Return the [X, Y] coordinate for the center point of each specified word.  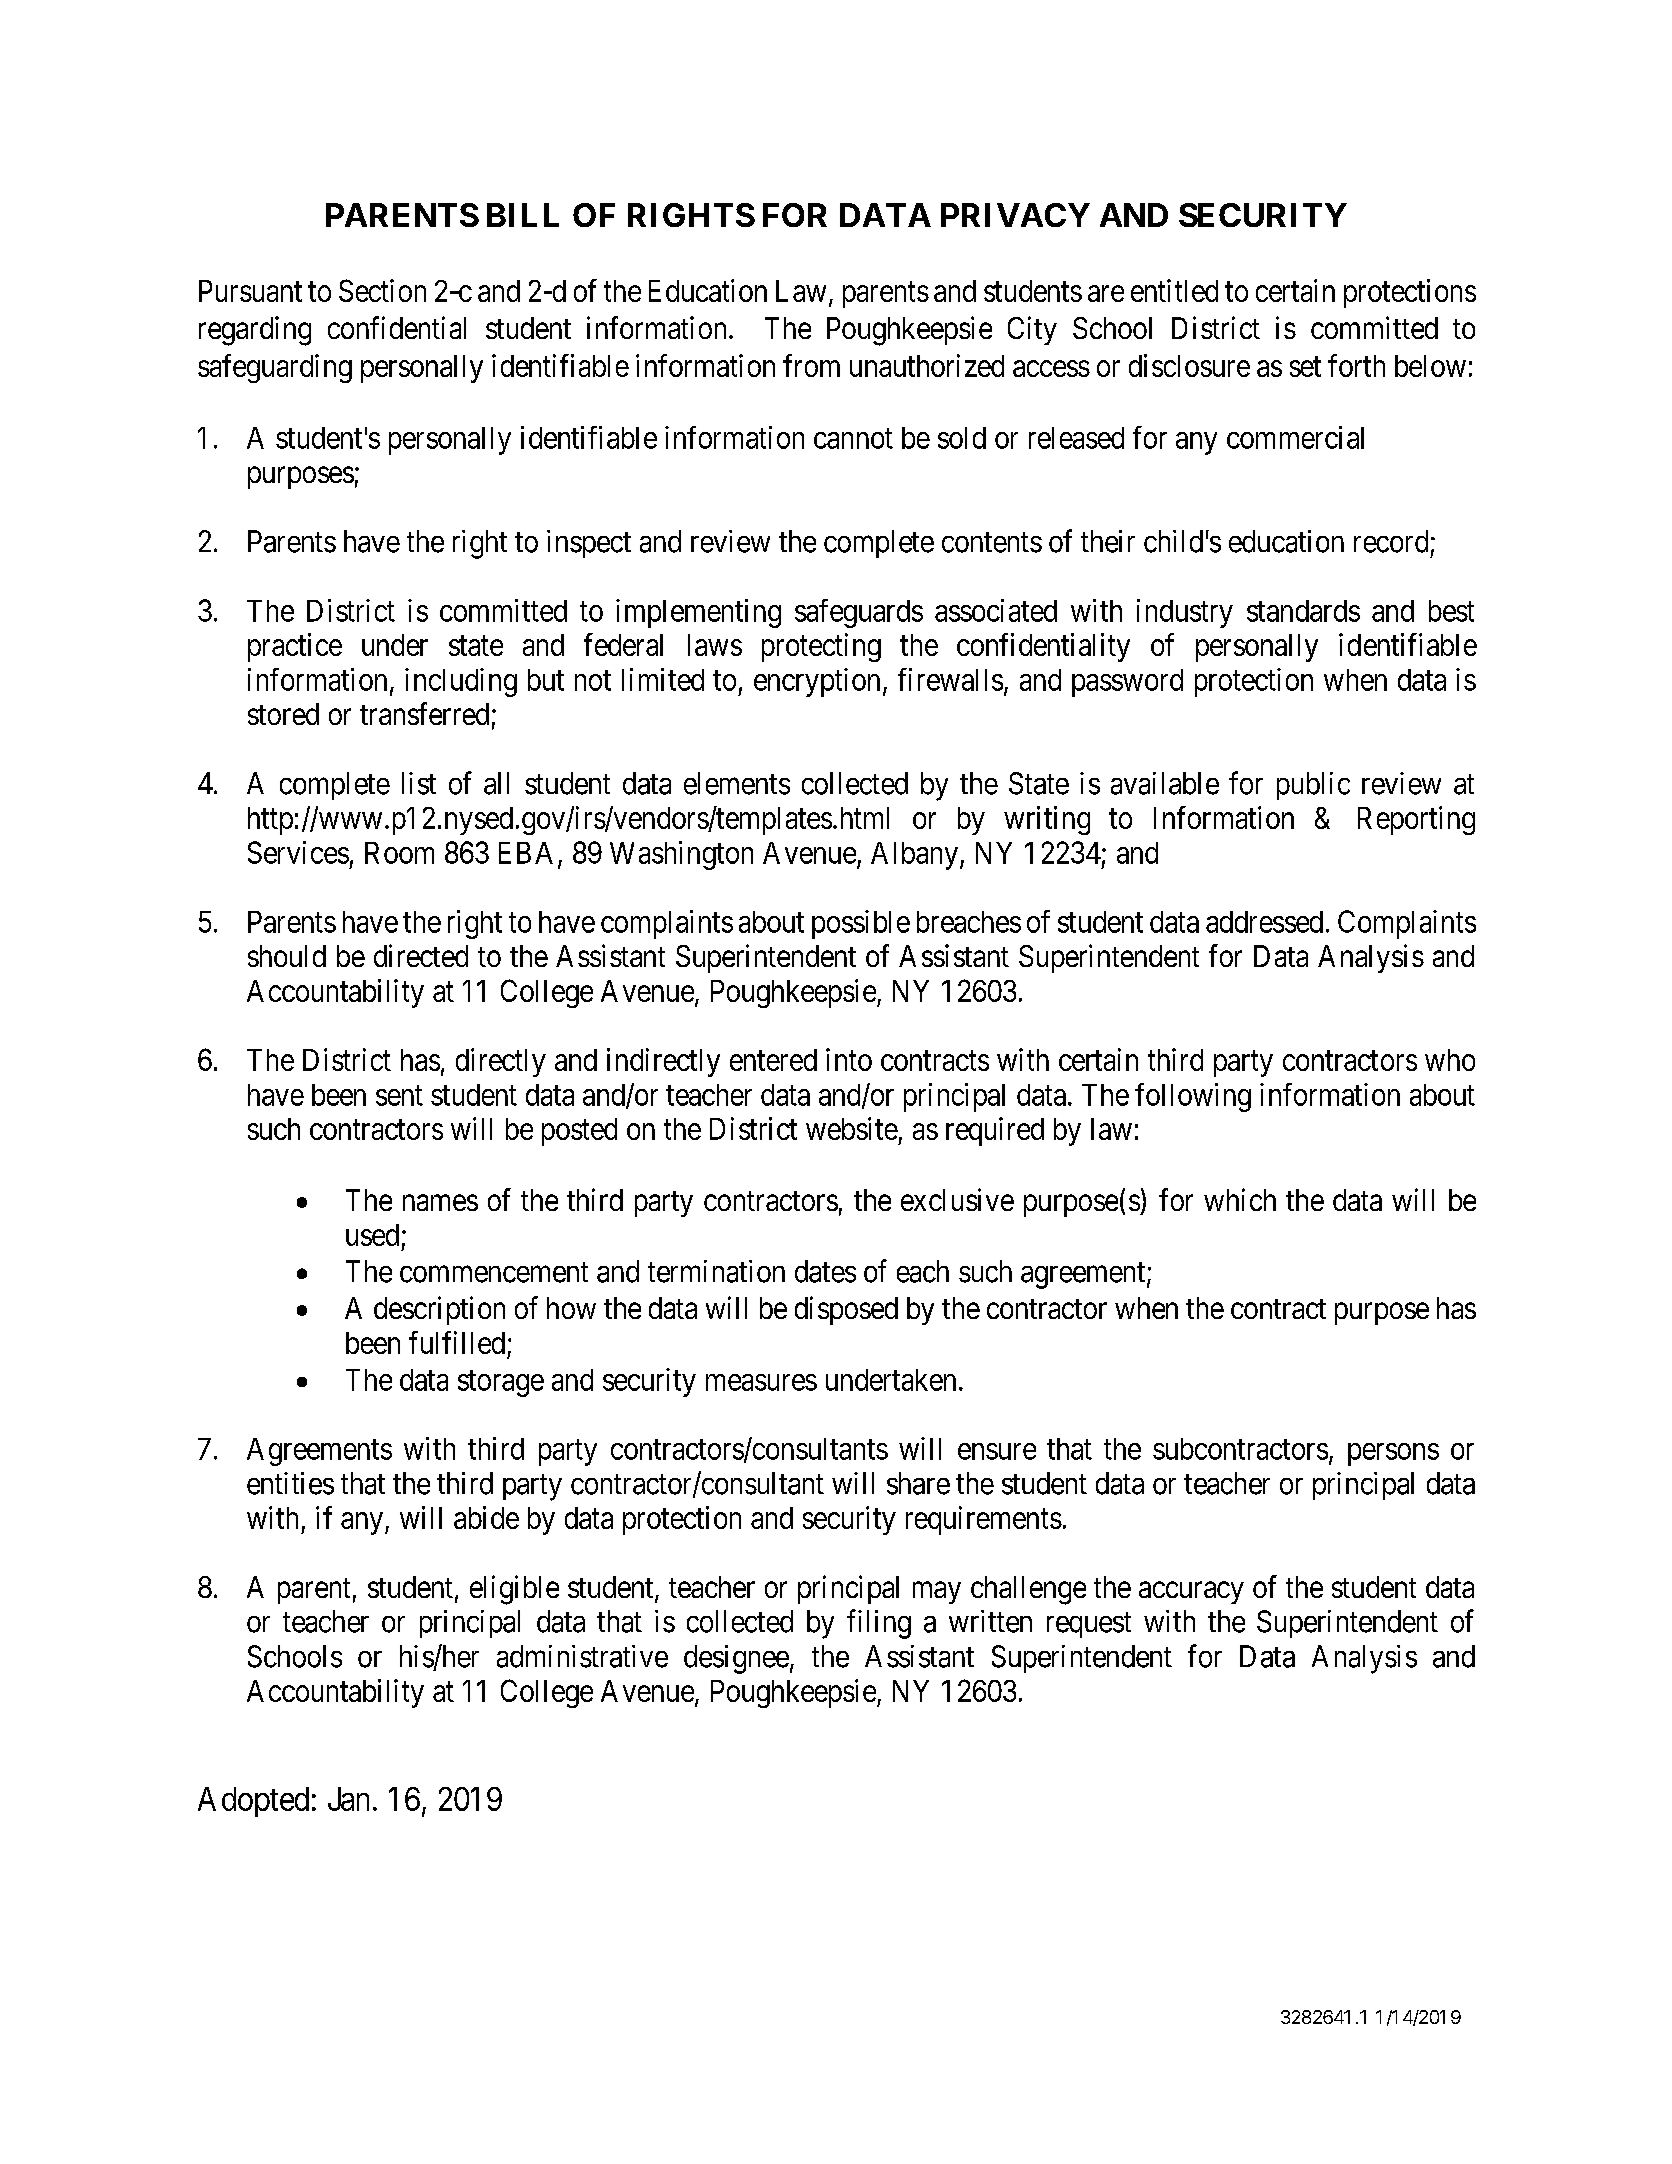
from [811, 365]
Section [382, 290]
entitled [1174, 290]
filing [879, 1624]
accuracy [1191, 1593]
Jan [348, 1799]
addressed [1264, 922]
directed [421, 955]
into [849, 1059]
